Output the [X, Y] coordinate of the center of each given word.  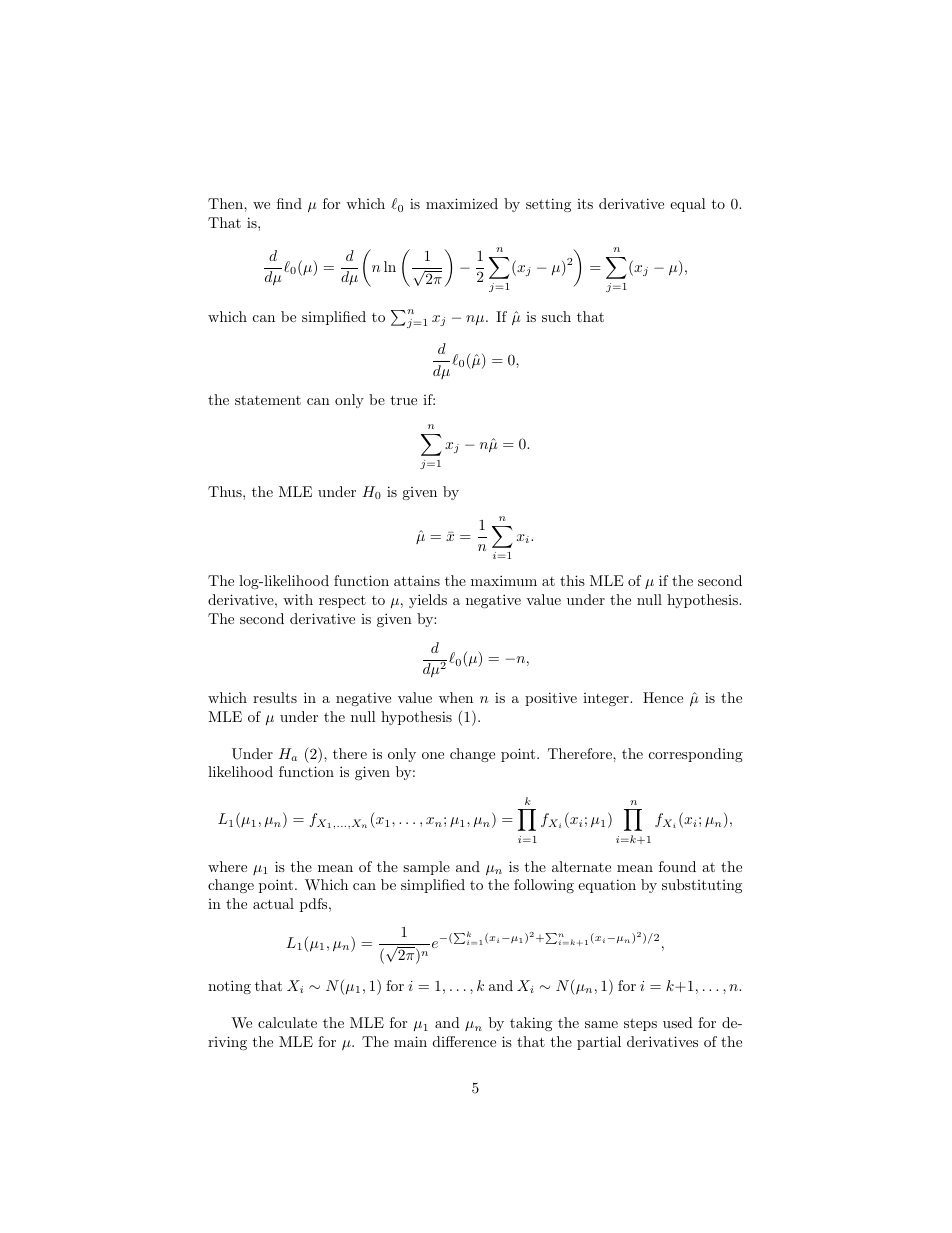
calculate [287, 1022]
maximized [462, 203]
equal [688, 205]
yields [428, 601]
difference [464, 1041]
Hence [663, 697]
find [289, 203]
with [298, 599]
